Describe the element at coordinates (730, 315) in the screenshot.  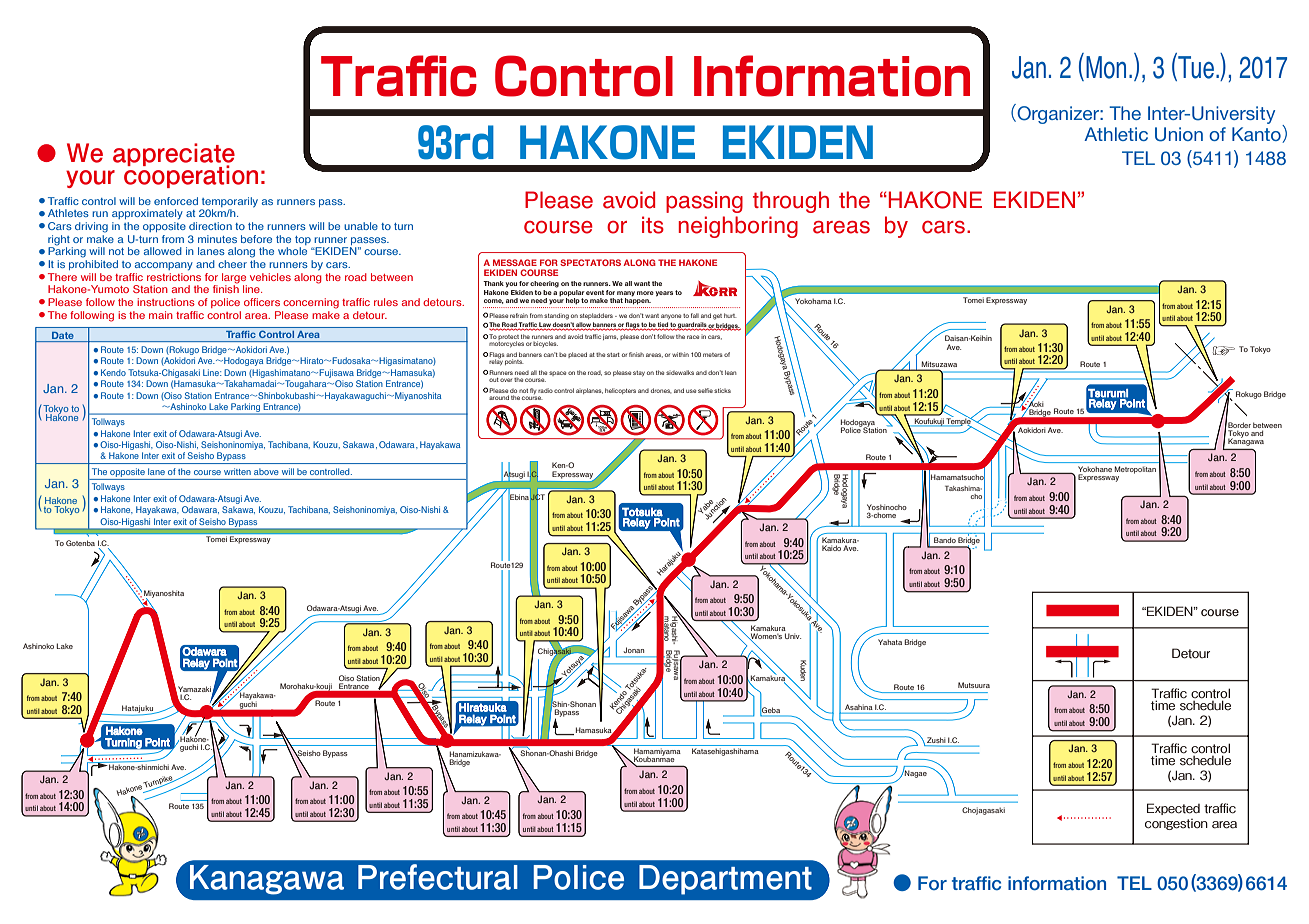
I see `hurt` at that location.
